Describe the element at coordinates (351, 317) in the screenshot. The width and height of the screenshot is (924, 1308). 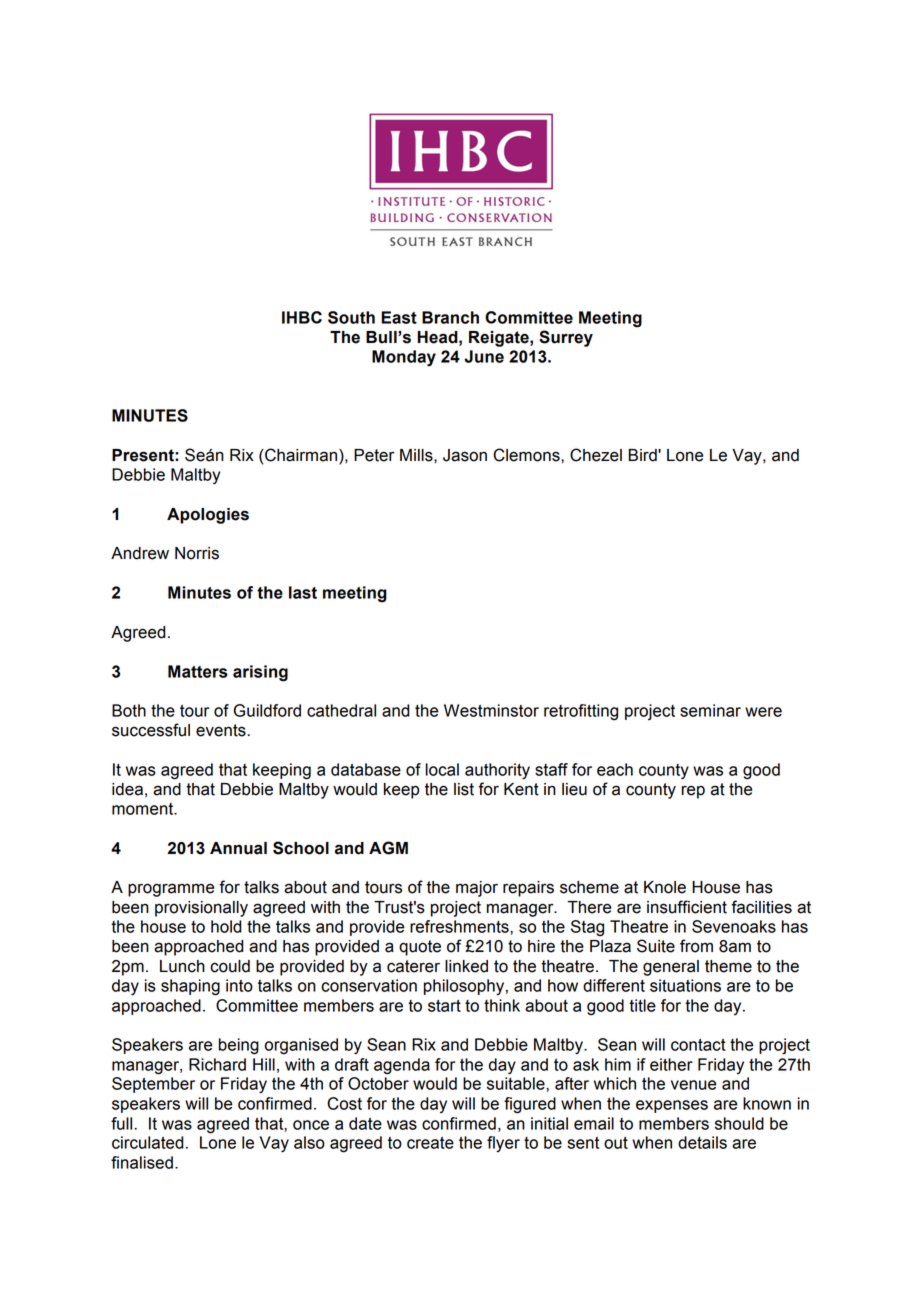
I see `South` at that location.
